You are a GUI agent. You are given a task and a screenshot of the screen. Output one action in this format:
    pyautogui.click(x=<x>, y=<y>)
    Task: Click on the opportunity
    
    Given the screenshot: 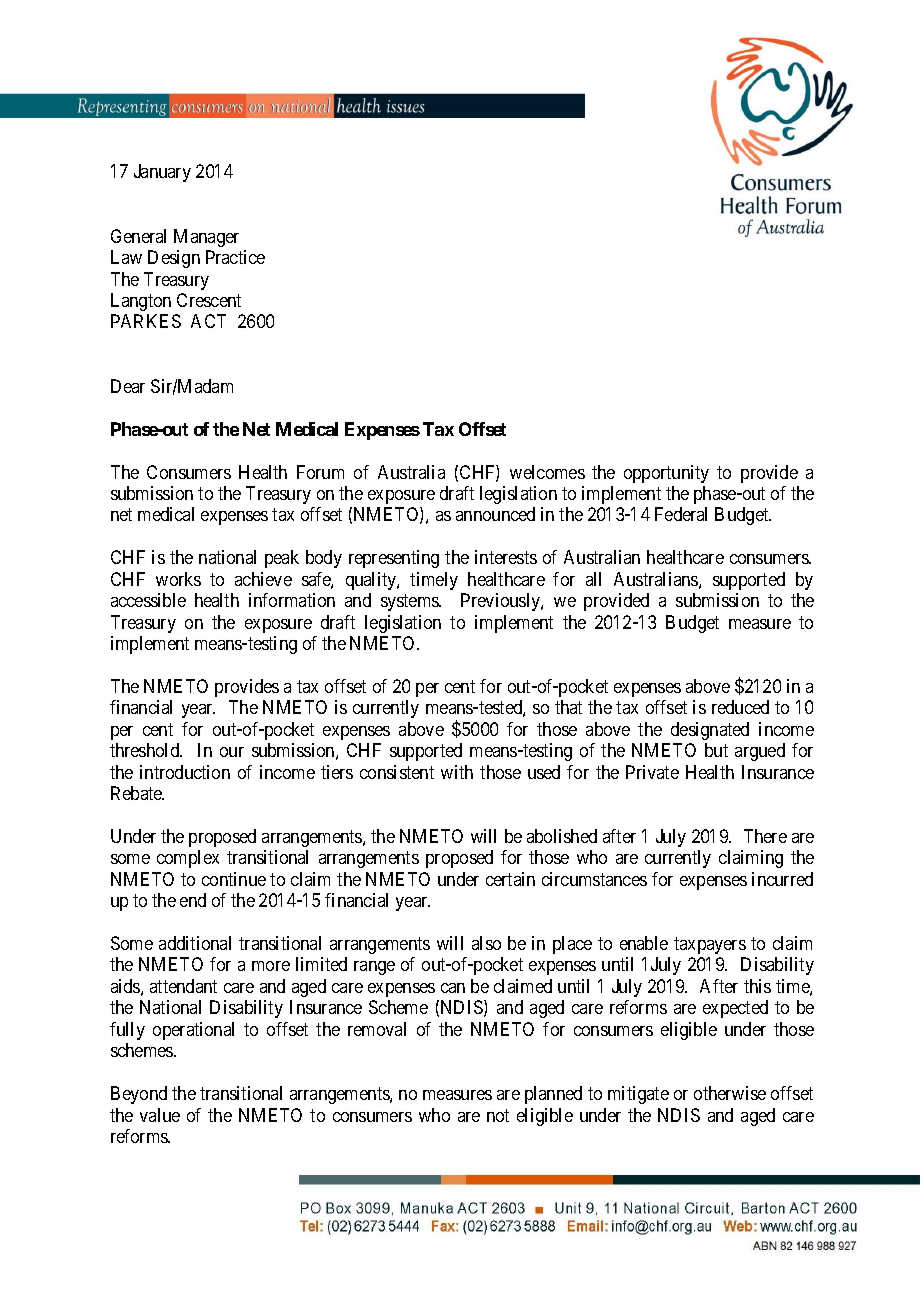 What is the action you would take?
    pyautogui.click(x=666, y=474)
